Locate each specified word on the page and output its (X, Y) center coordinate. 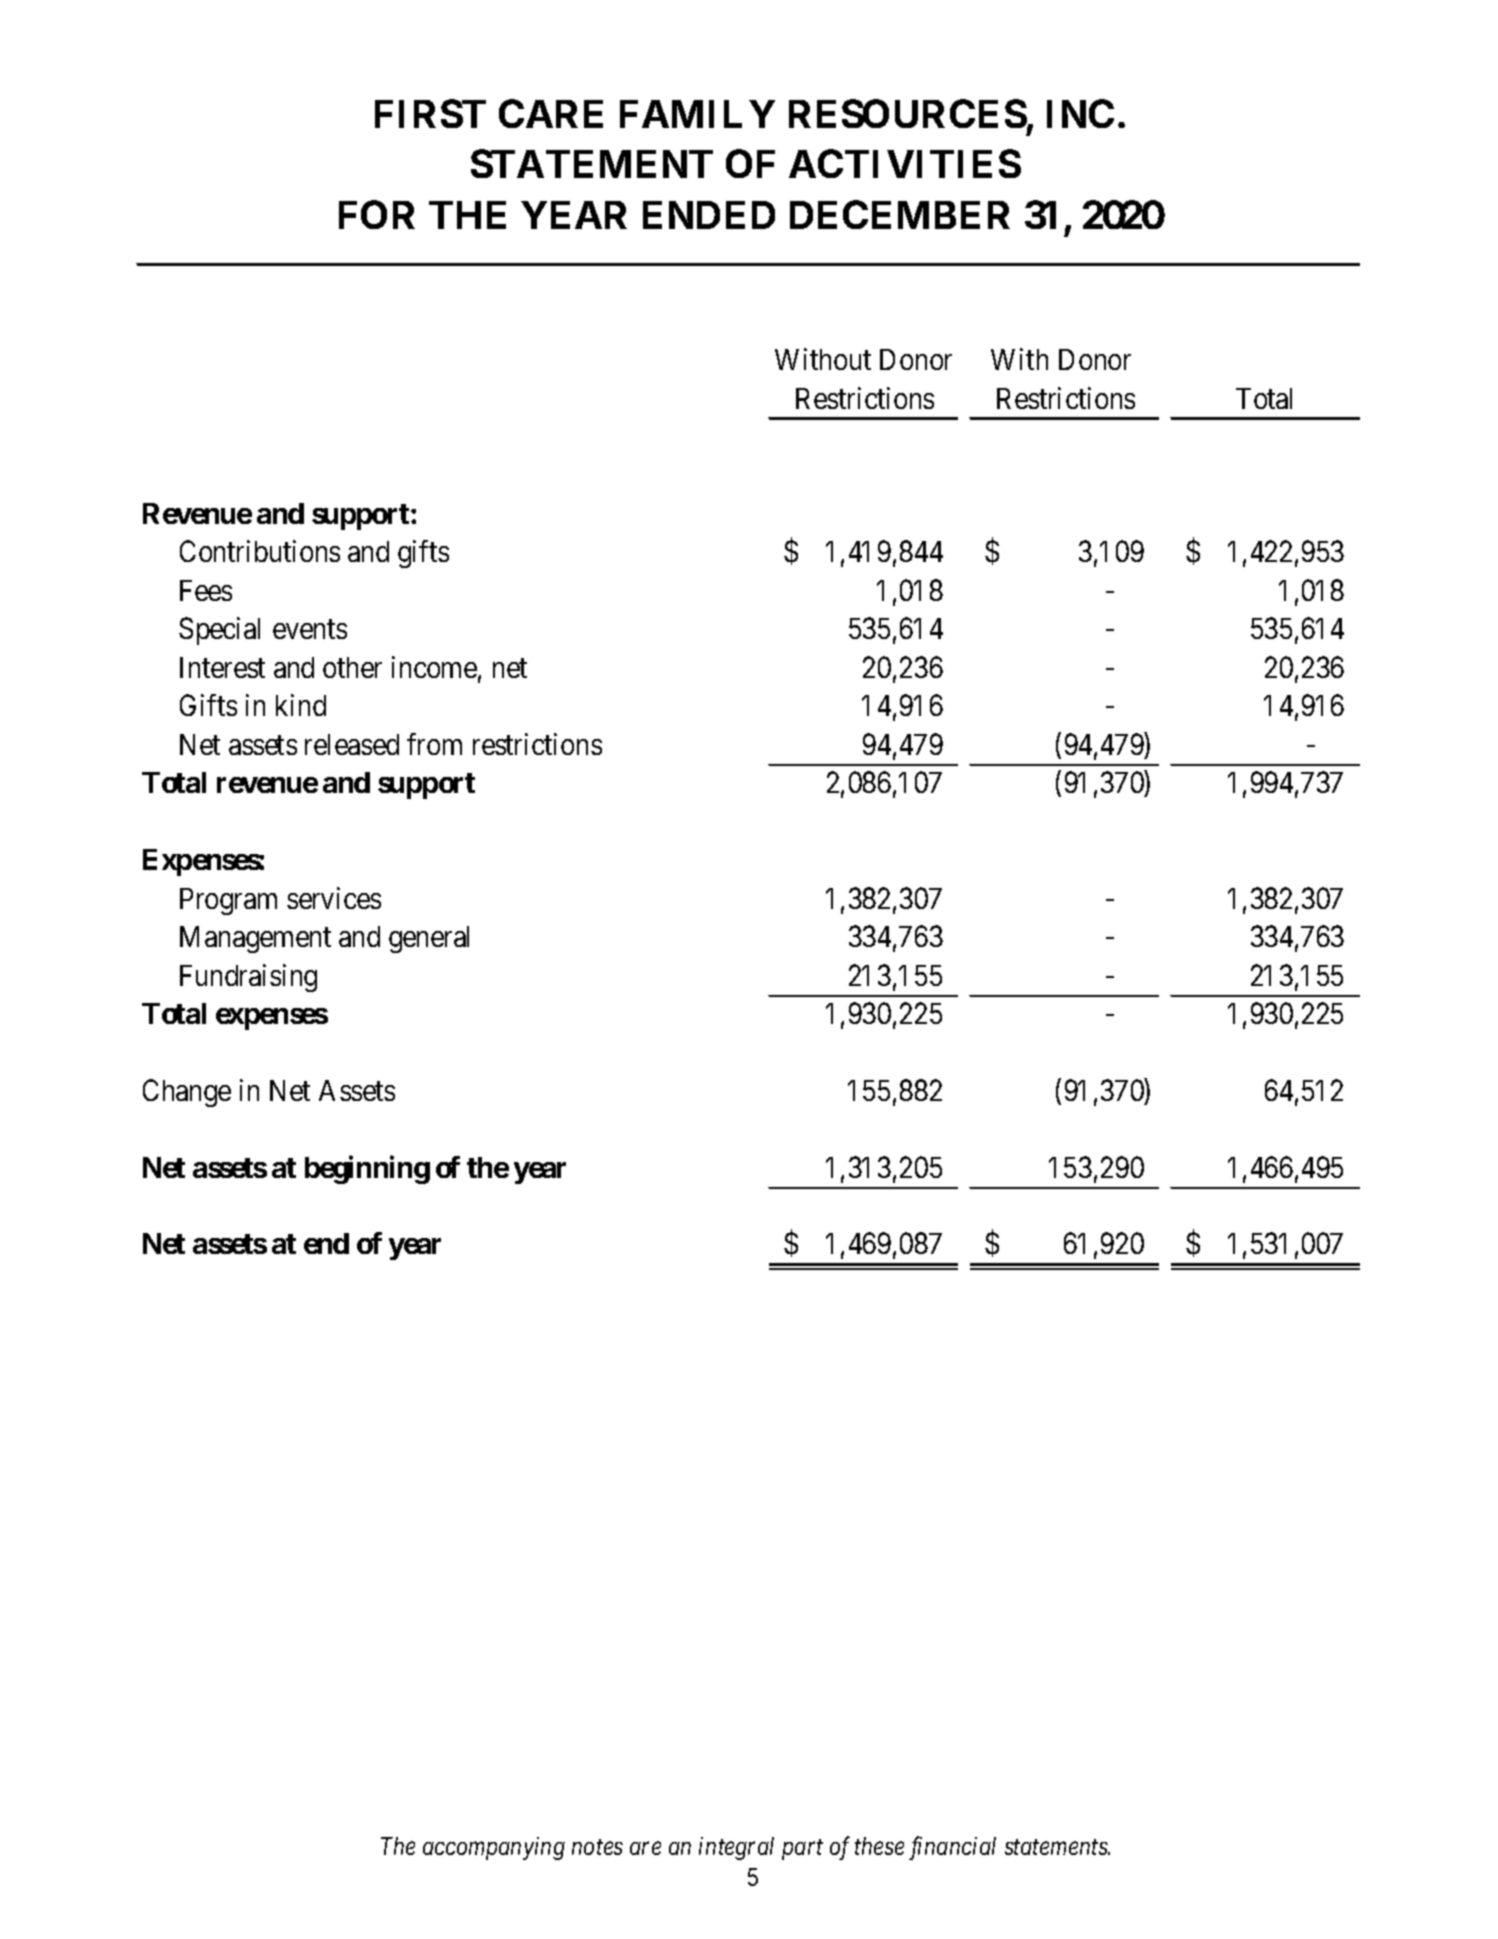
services (334, 898)
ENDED (709, 215)
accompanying (494, 1848)
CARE (551, 113)
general (429, 939)
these (879, 1846)
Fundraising (248, 978)
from (434, 744)
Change (187, 1093)
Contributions (260, 551)
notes (597, 1847)
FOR (377, 214)
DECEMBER (900, 214)
